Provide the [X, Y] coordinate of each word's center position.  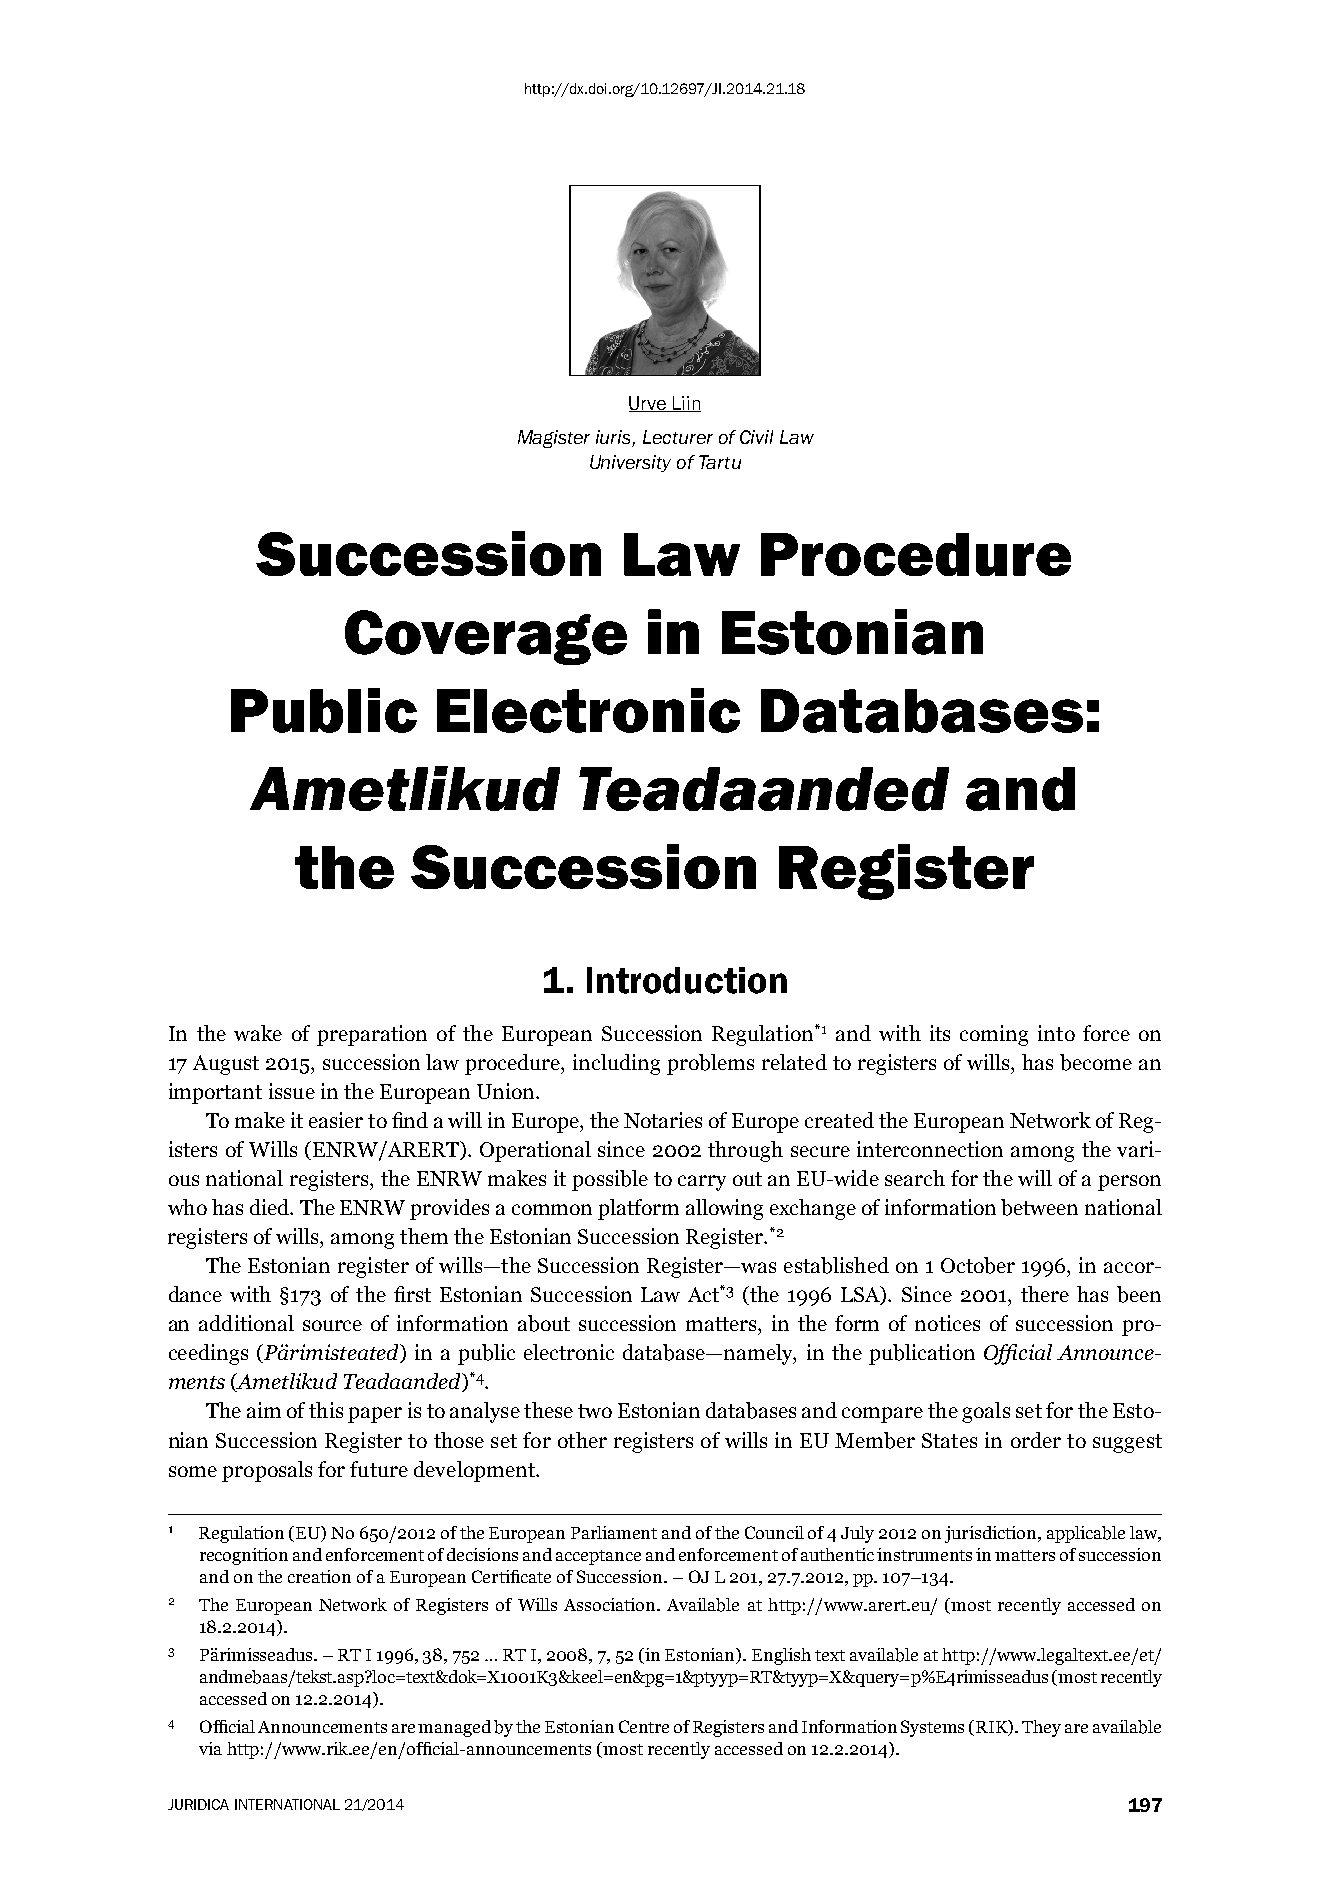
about [544, 1323]
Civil [756, 437]
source [332, 1325]
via [210, 1748]
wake [258, 1033]
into [1056, 1033]
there [1045, 1294]
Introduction [687, 980]
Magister [554, 439]
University [630, 463]
